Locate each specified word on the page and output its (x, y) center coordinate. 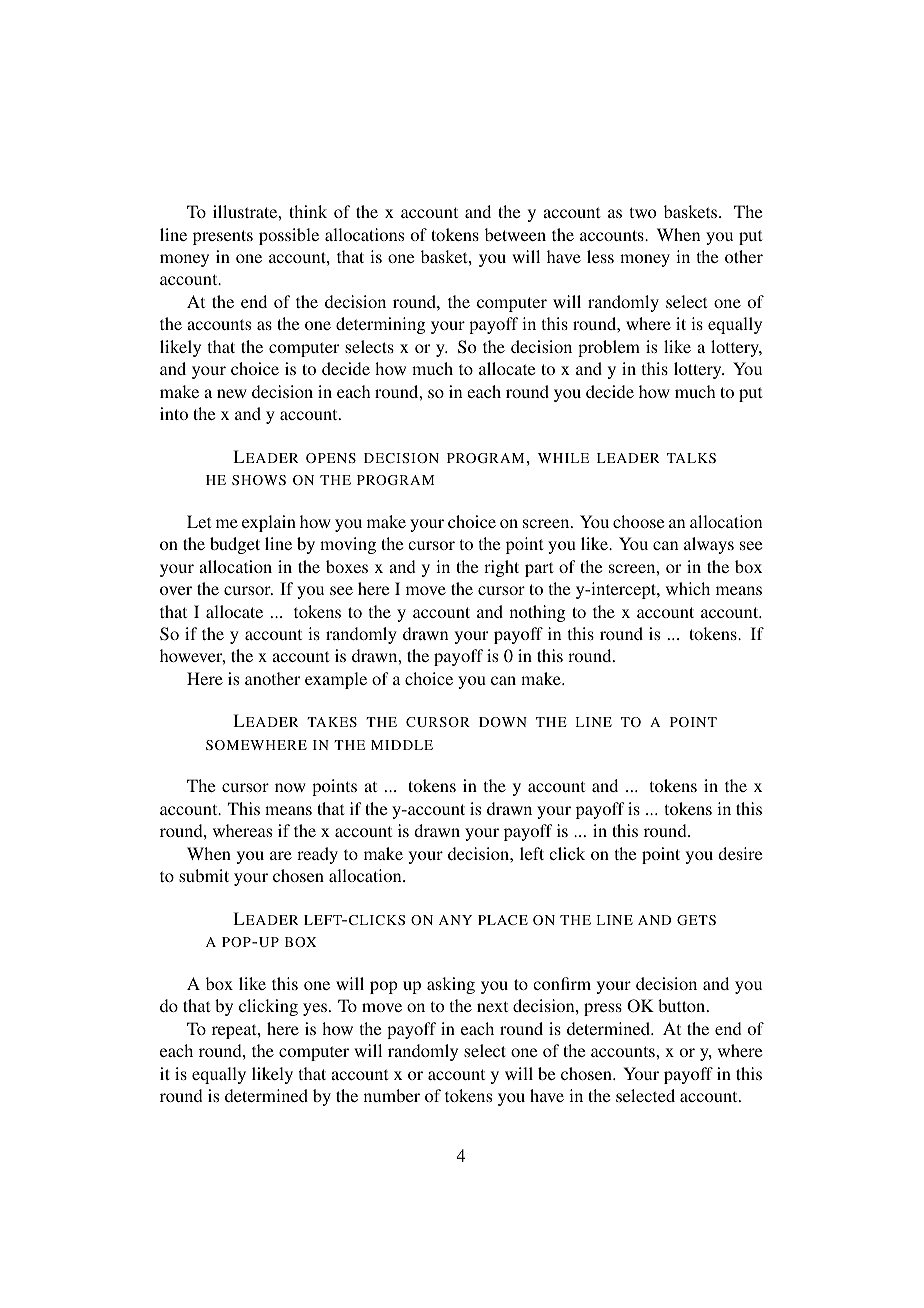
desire (740, 853)
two (643, 212)
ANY (455, 920)
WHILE (563, 458)
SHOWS (259, 480)
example (336, 680)
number (392, 1095)
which (688, 588)
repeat (235, 1031)
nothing (537, 613)
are (281, 855)
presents (223, 237)
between (515, 234)
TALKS (691, 458)
